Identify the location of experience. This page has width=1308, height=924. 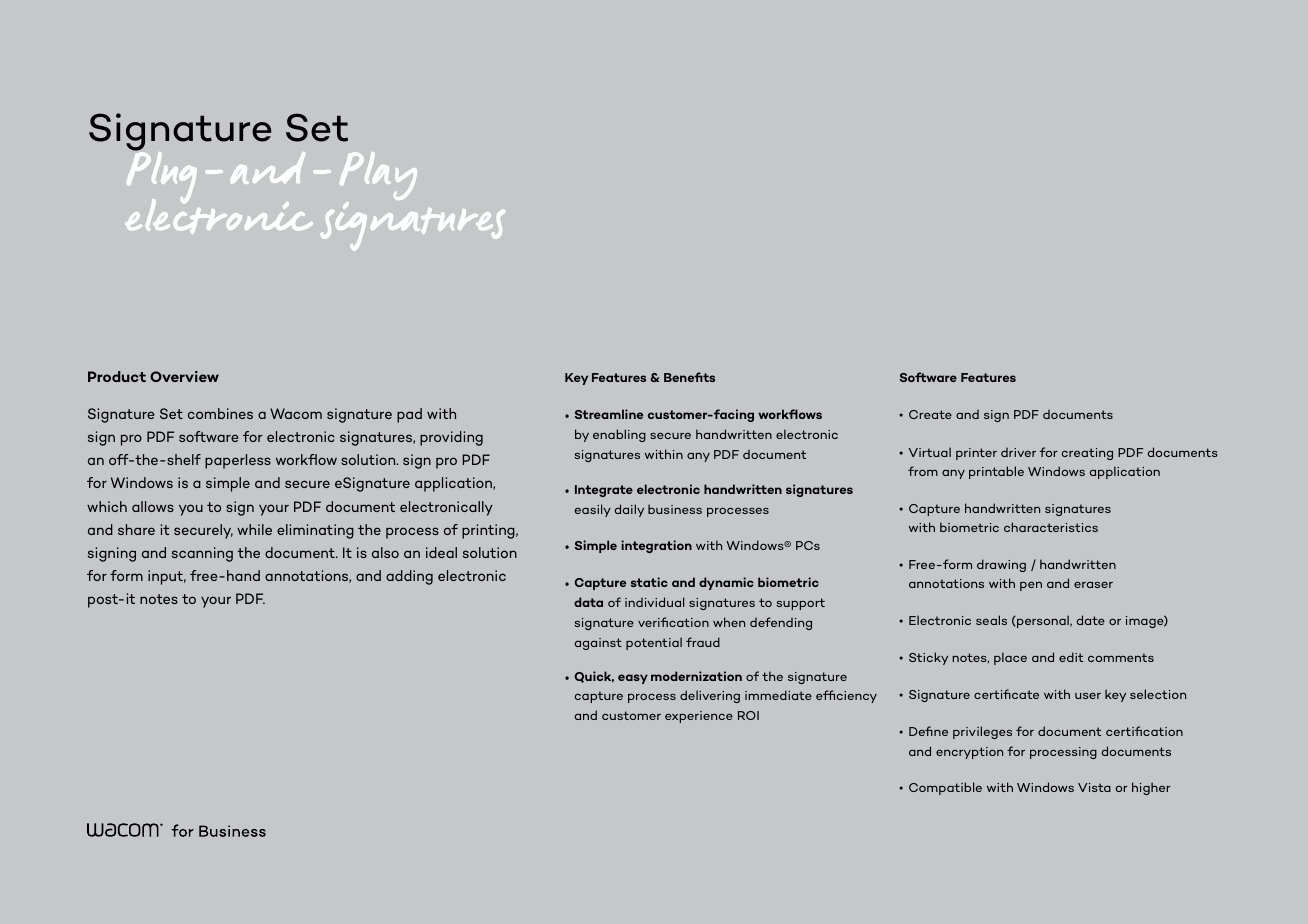
(699, 717).
